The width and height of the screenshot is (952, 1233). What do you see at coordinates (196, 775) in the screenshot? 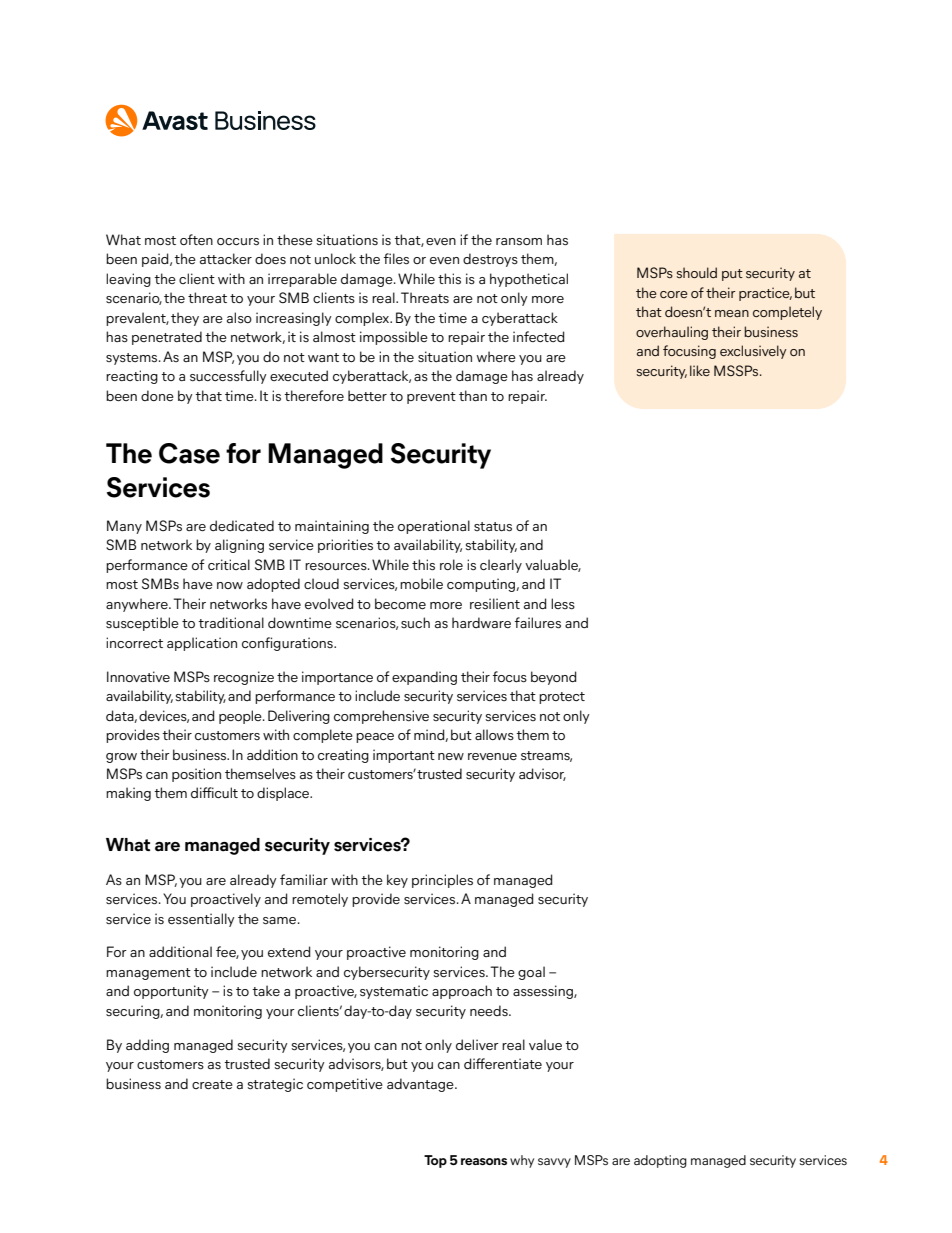
I see `position` at bounding box center [196, 775].
